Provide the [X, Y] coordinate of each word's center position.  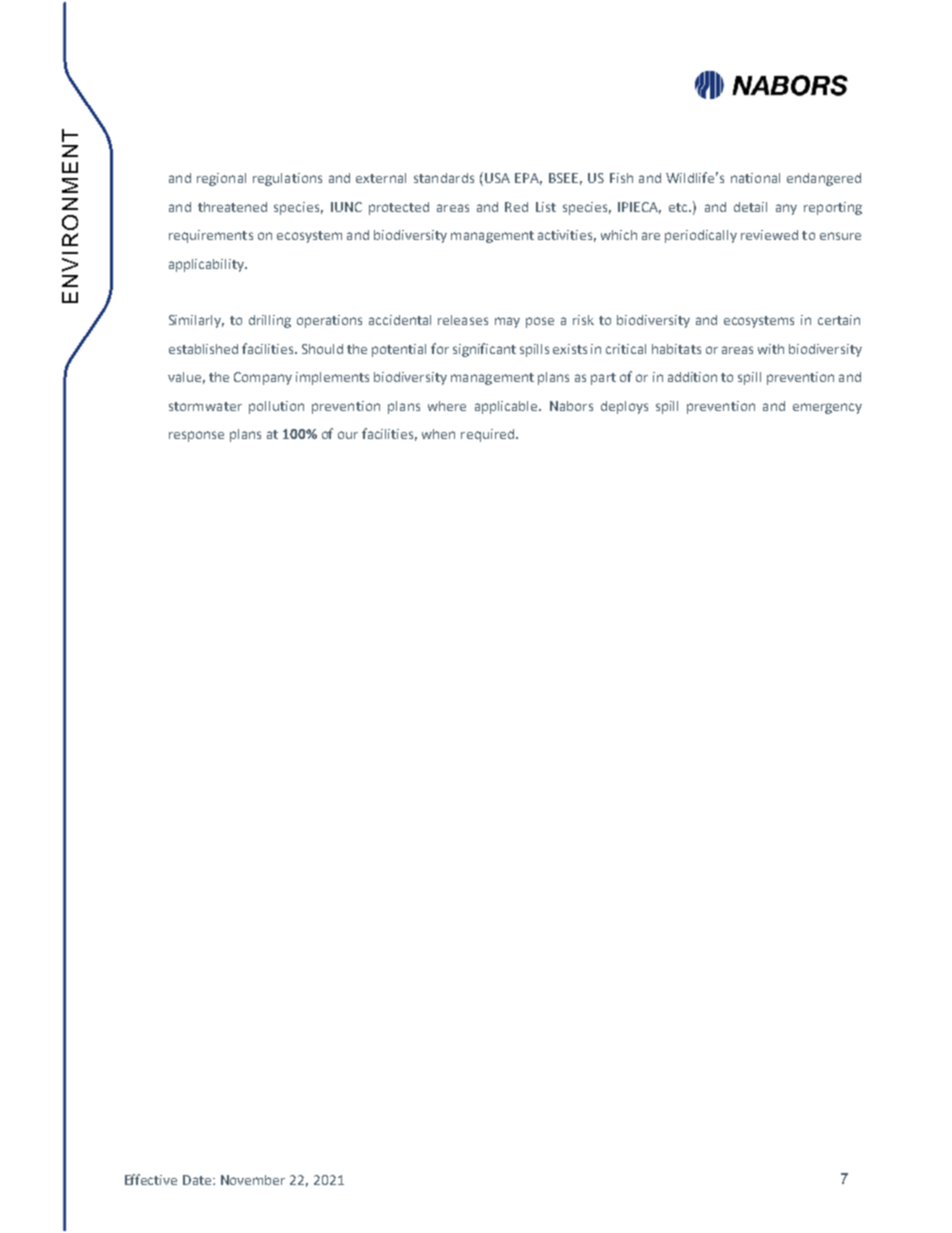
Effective [151, 1179]
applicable [507, 407]
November [253, 1180]
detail [750, 207]
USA [497, 178]
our [348, 435]
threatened [232, 207]
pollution [276, 407]
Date [198, 1180]
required [487, 435]
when [438, 434]
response [196, 436]
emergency [827, 408]
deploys [624, 407]
